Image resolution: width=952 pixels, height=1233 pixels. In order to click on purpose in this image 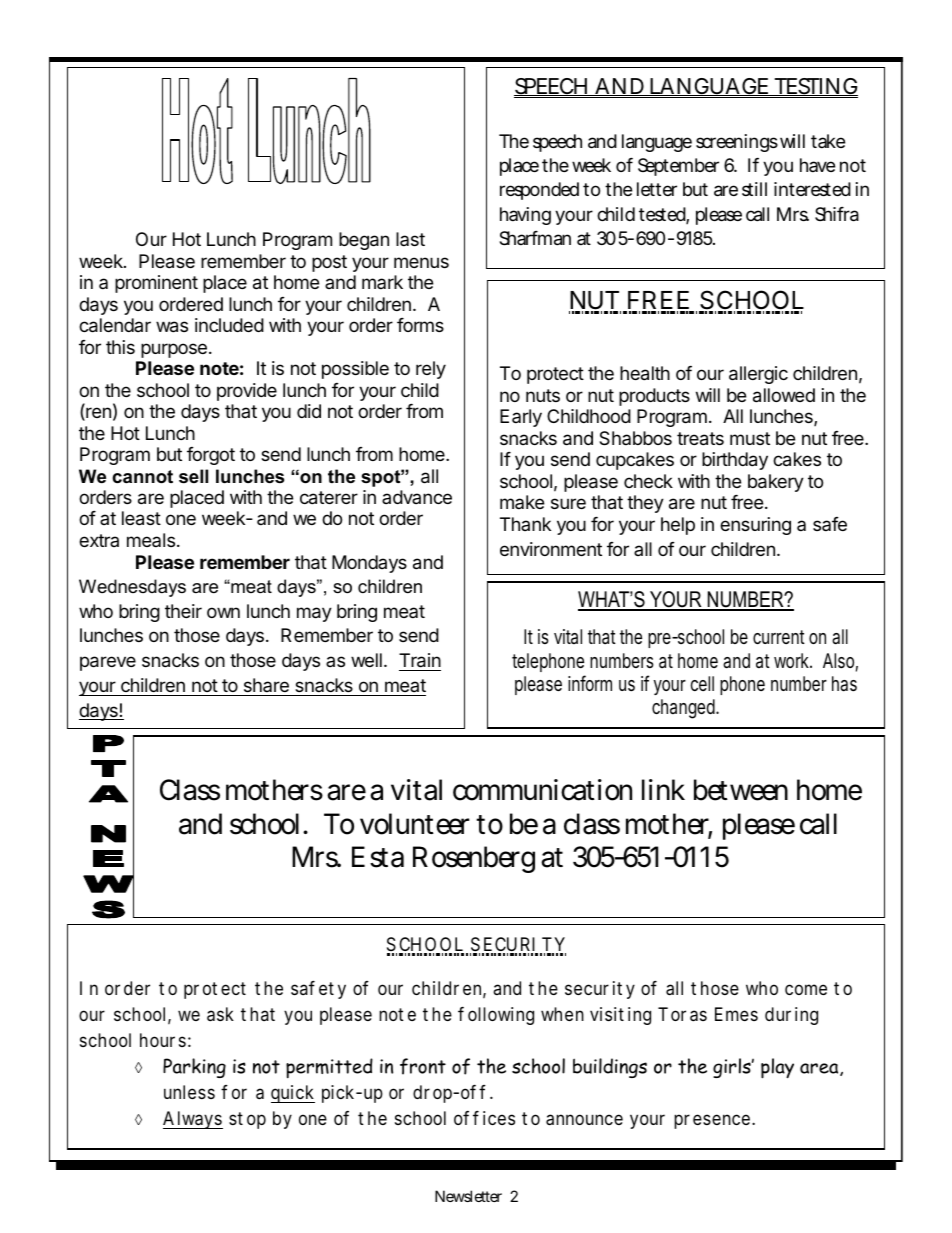, I will do `click(174, 350)`.
